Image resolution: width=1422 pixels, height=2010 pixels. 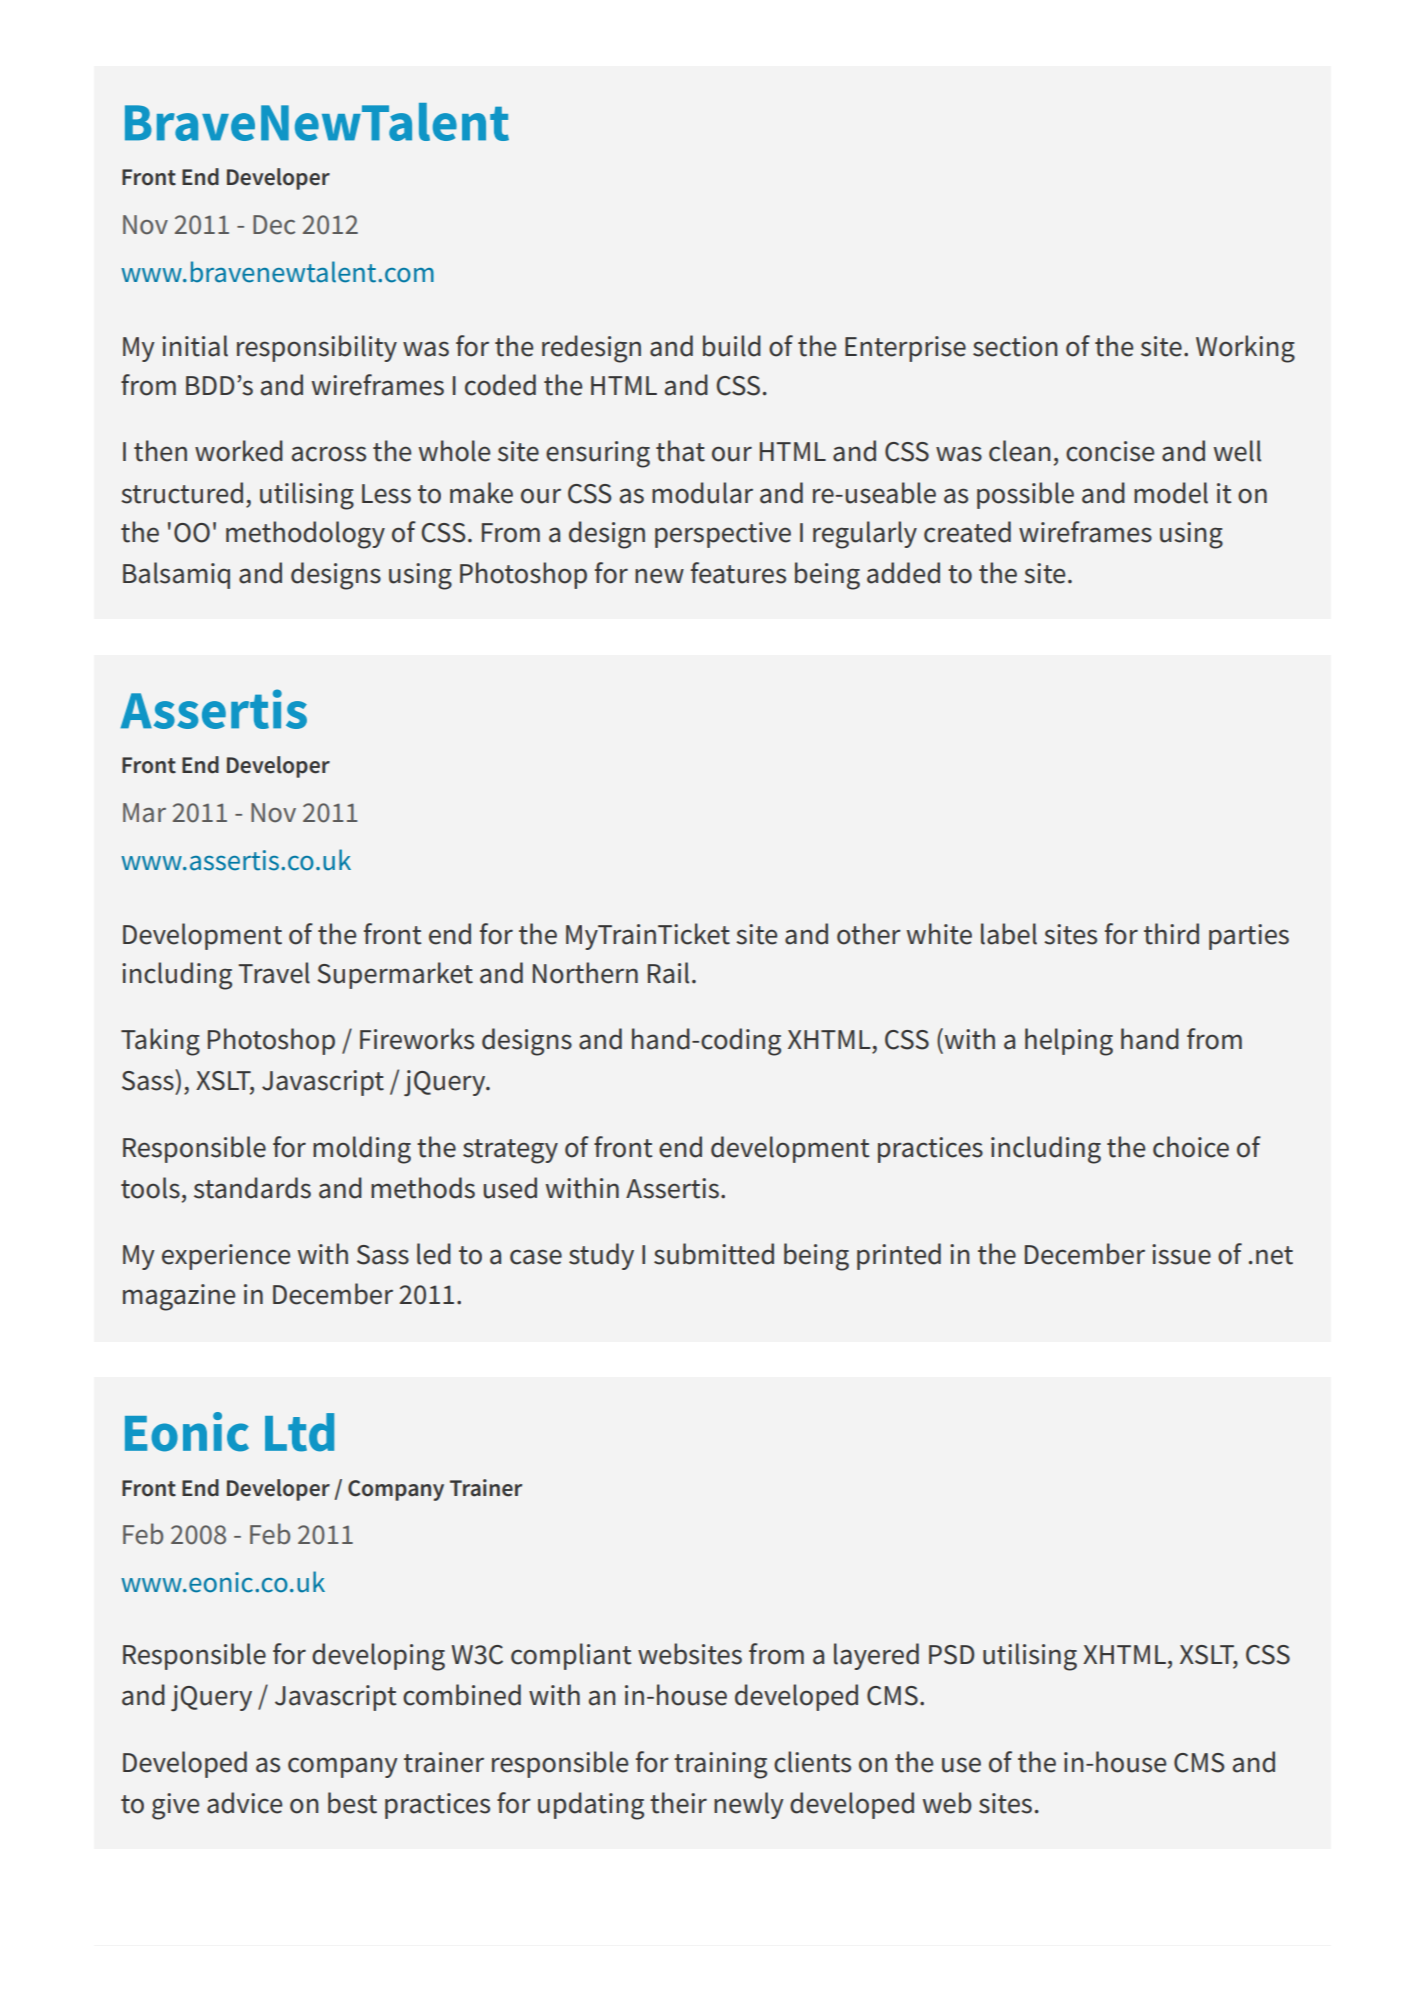 What do you see at coordinates (1171, 934) in the document?
I see `third` at bounding box center [1171, 934].
